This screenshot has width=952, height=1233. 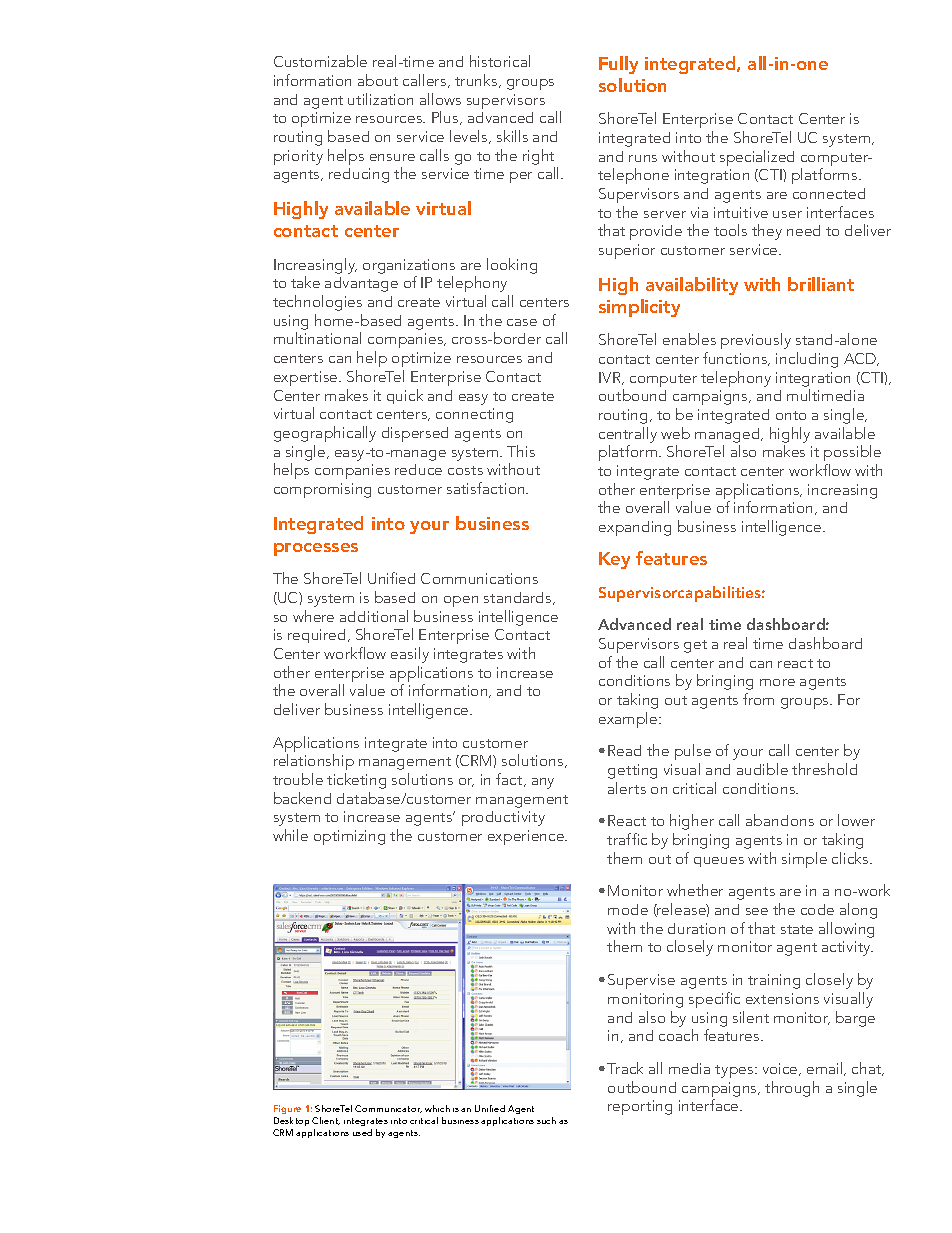 I want to click on Fully, so click(x=618, y=65).
